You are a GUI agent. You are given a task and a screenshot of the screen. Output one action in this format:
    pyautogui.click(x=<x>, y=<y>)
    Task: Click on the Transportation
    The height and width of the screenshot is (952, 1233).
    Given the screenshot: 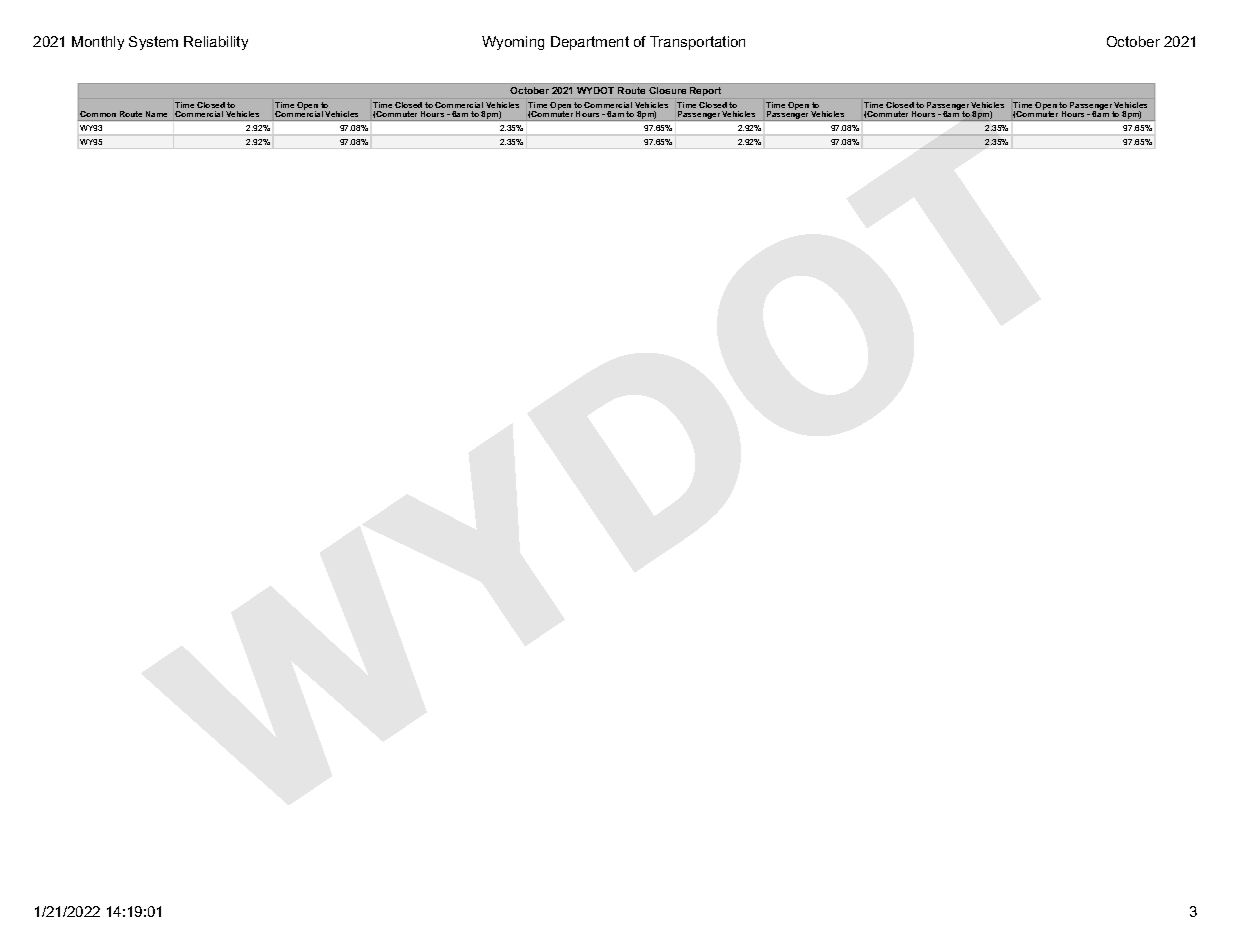 What is the action you would take?
    pyautogui.click(x=697, y=43)
